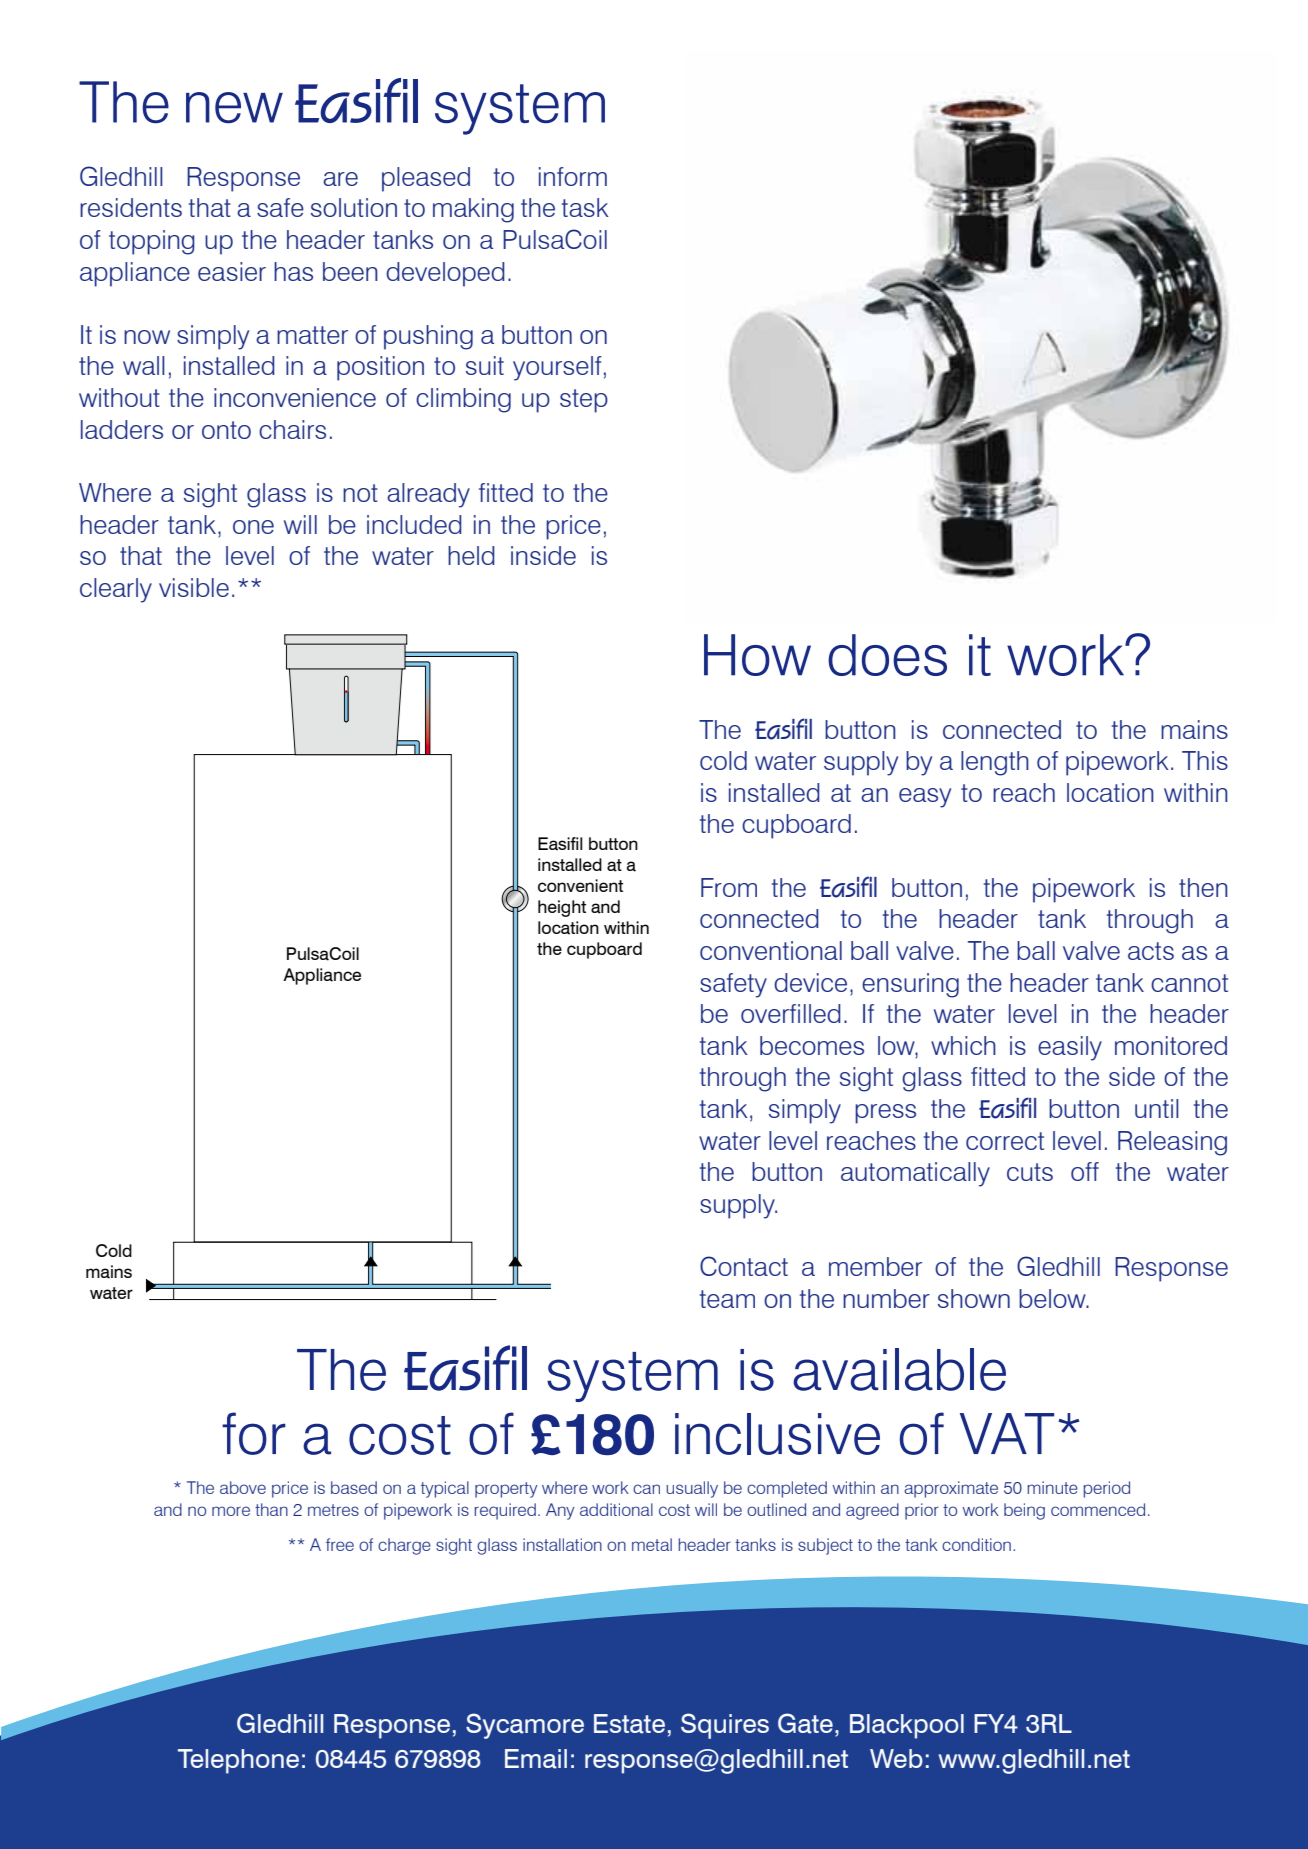 The width and height of the page is (1308, 1849). I want to click on inform, so click(573, 176).
